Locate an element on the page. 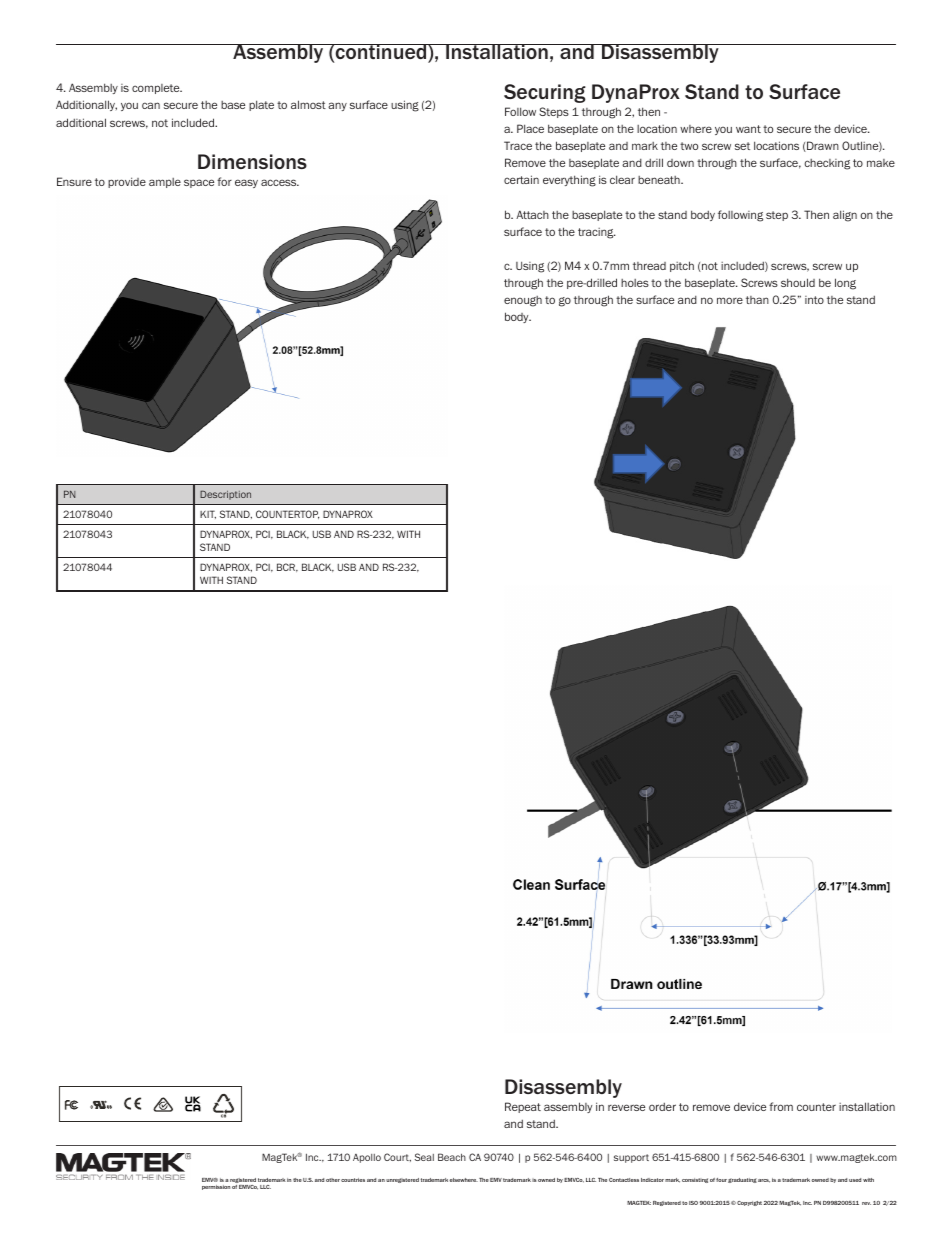  other is located at coordinates (333, 1180).
